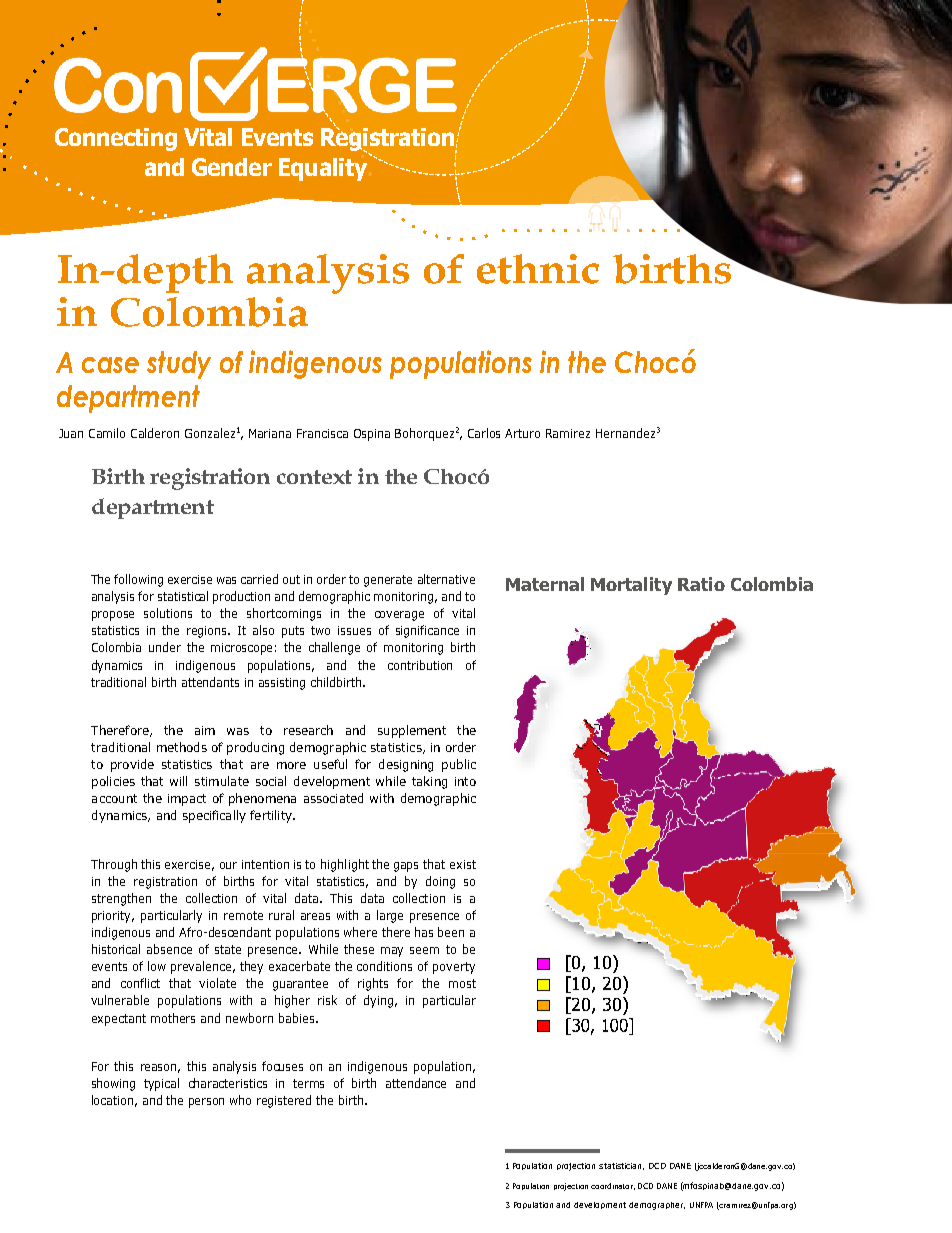  What do you see at coordinates (323, 169) in the image?
I see `Equality` at bounding box center [323, 169].
